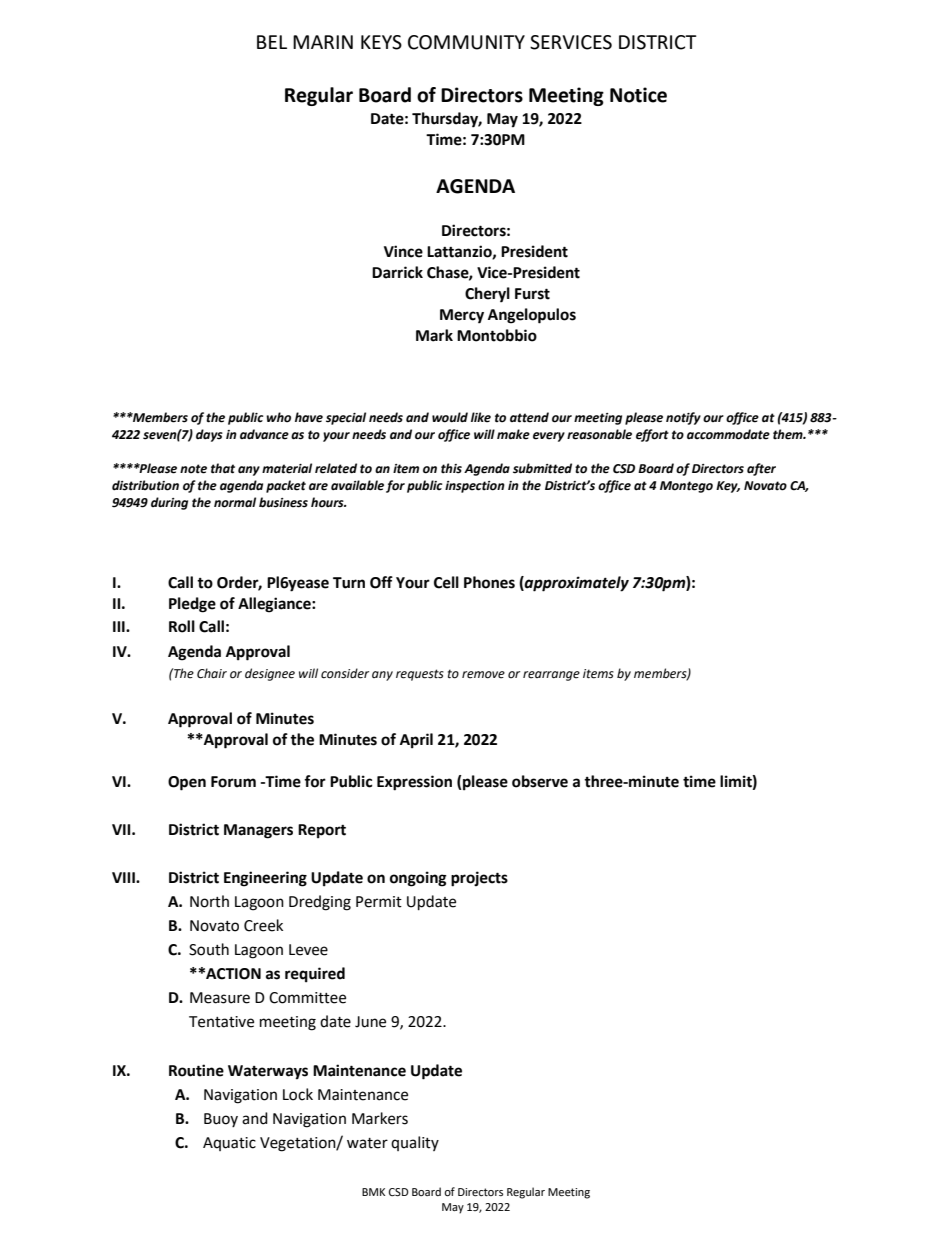 This screenshot has height=1233, width=952. Describe the element at coordinates (551, 676) in the screenshot. I see `rearrange` at that location.
